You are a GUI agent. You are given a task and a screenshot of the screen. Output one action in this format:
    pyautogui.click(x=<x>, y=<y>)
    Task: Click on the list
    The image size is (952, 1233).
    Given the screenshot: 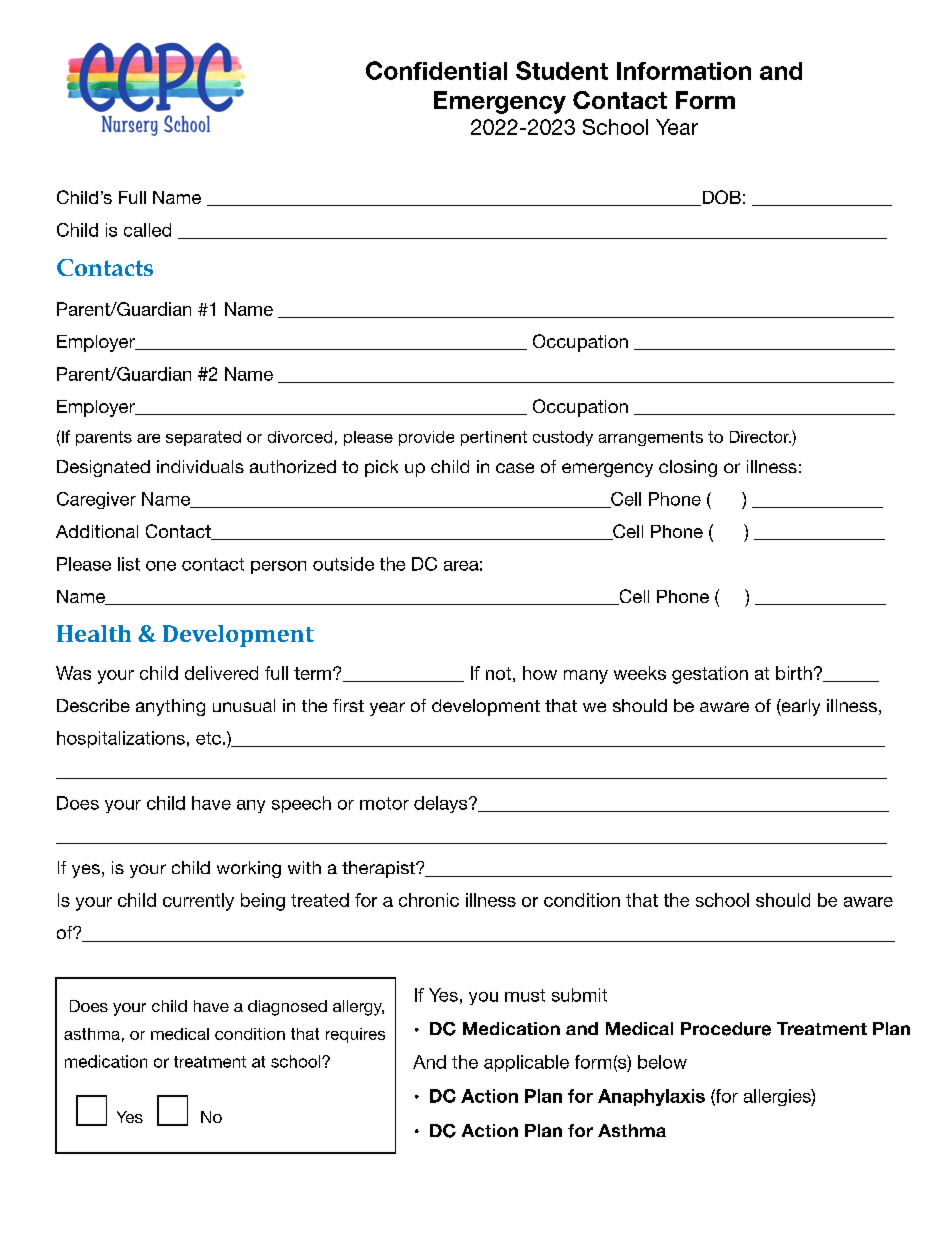 What is the action you would take?
    pyautogui.click(x=129, y=564)
